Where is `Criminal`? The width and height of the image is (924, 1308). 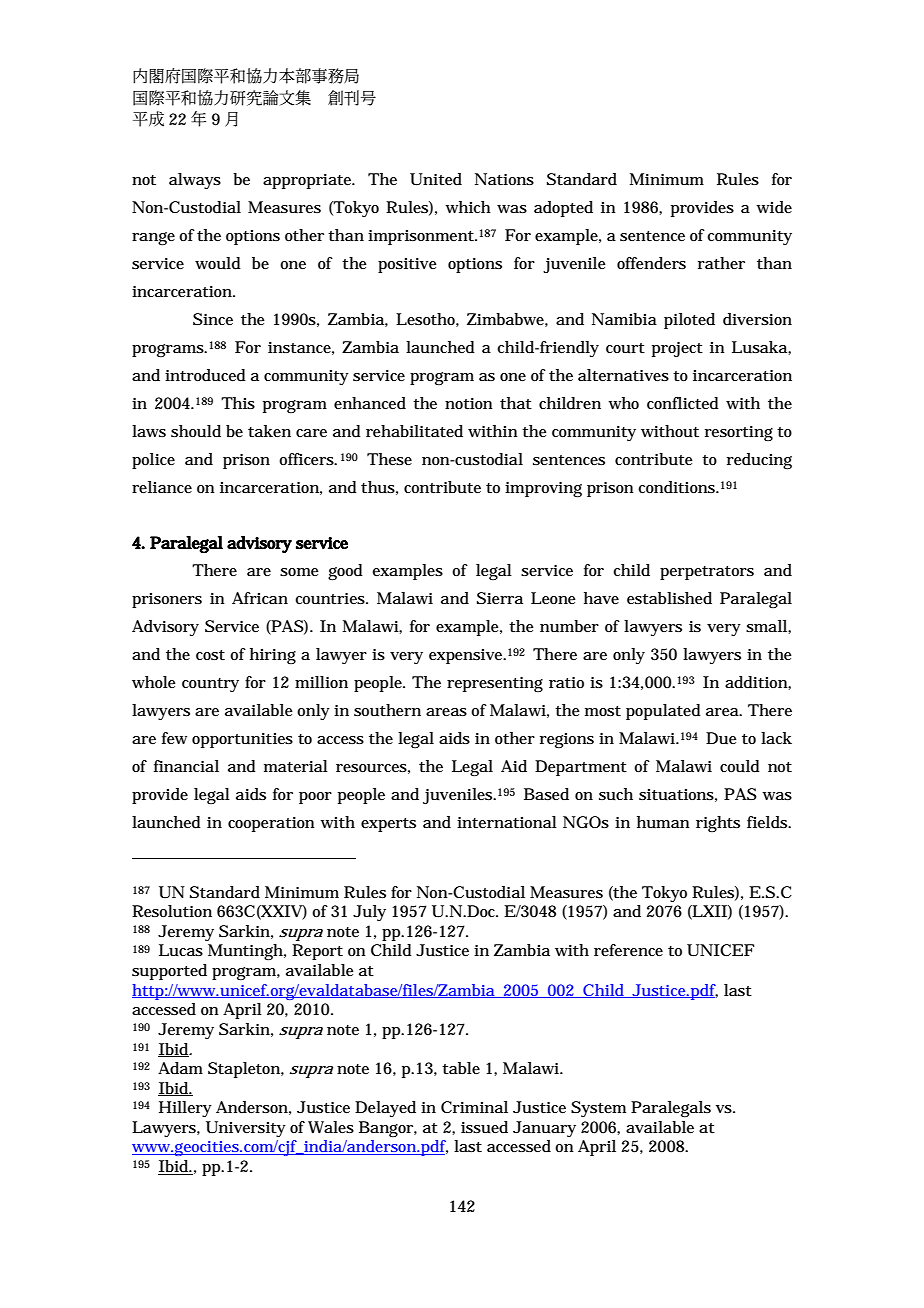
Criminal is located at coordinates (474, 1107).
